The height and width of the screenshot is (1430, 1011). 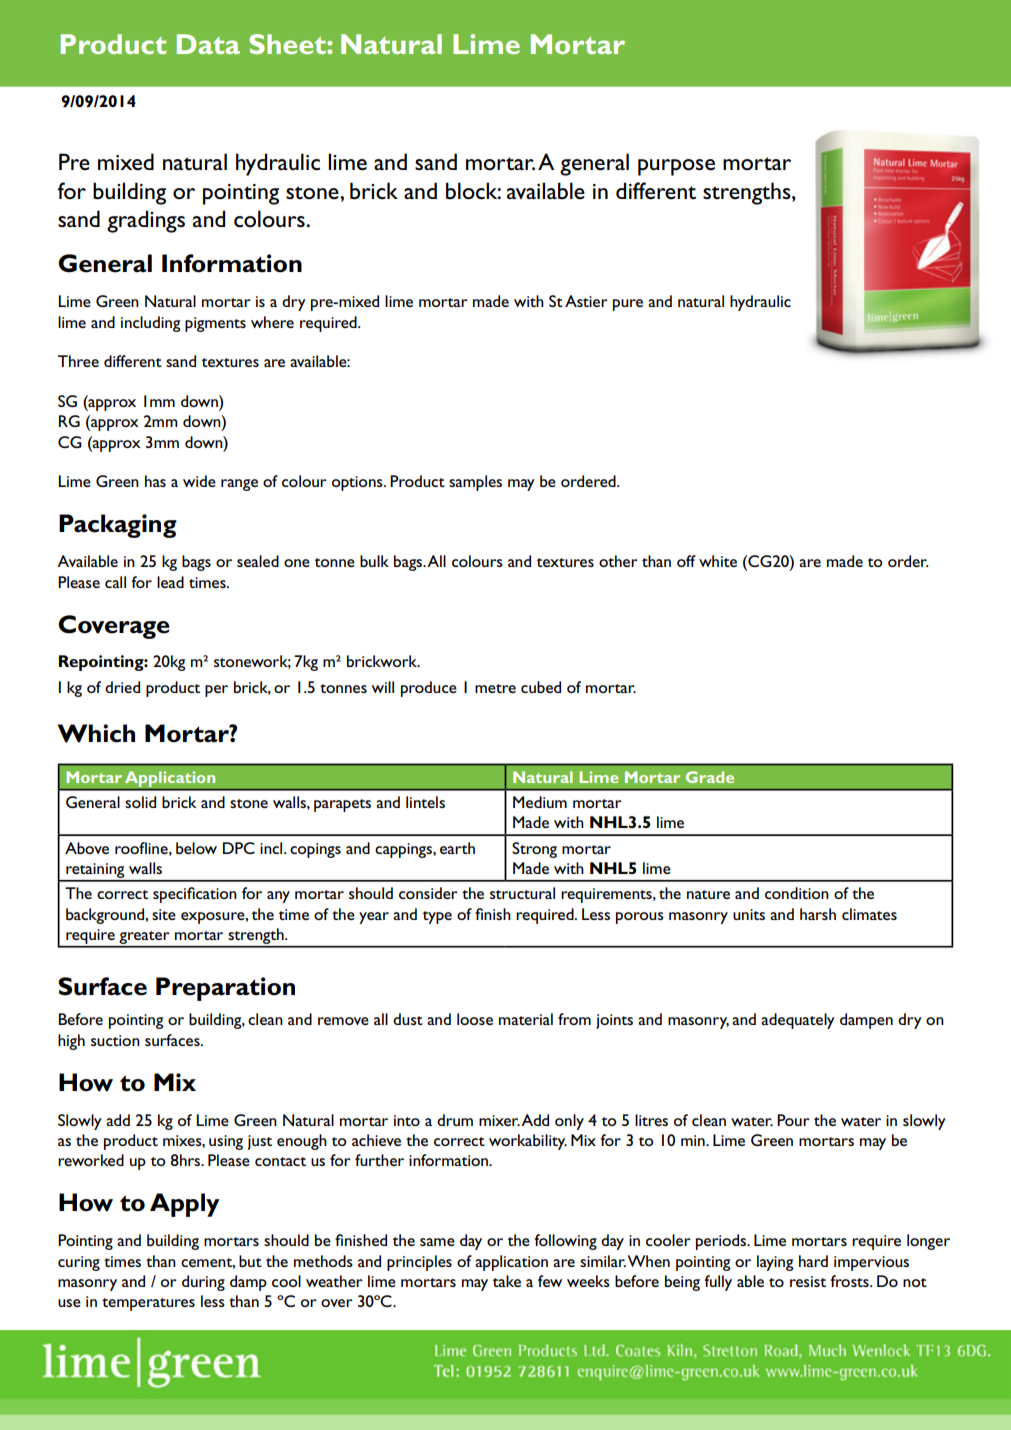 I want to click on purpose, so click(x=676, y=167).
